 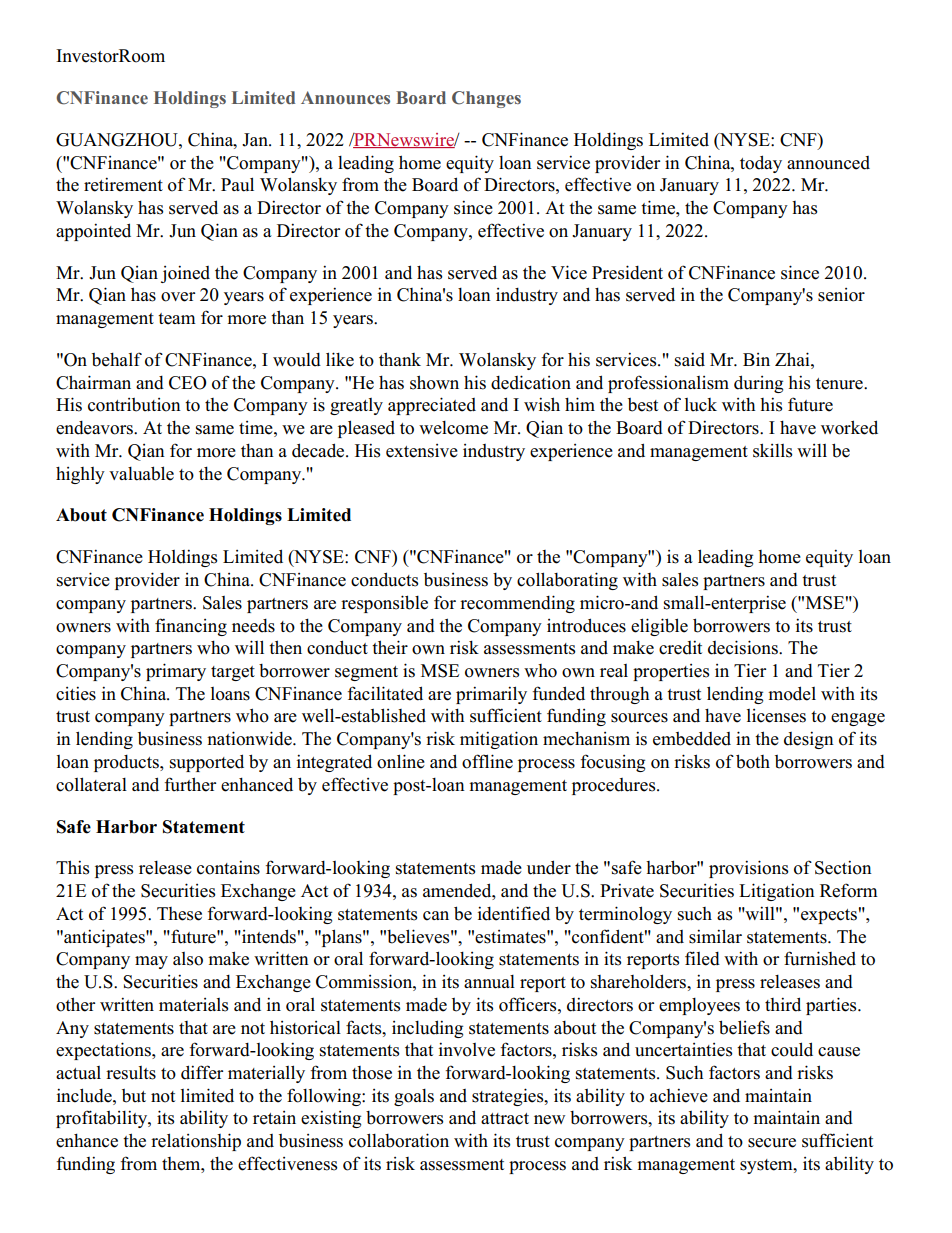 I want to click on attract, so click(x=505, y=1119).
